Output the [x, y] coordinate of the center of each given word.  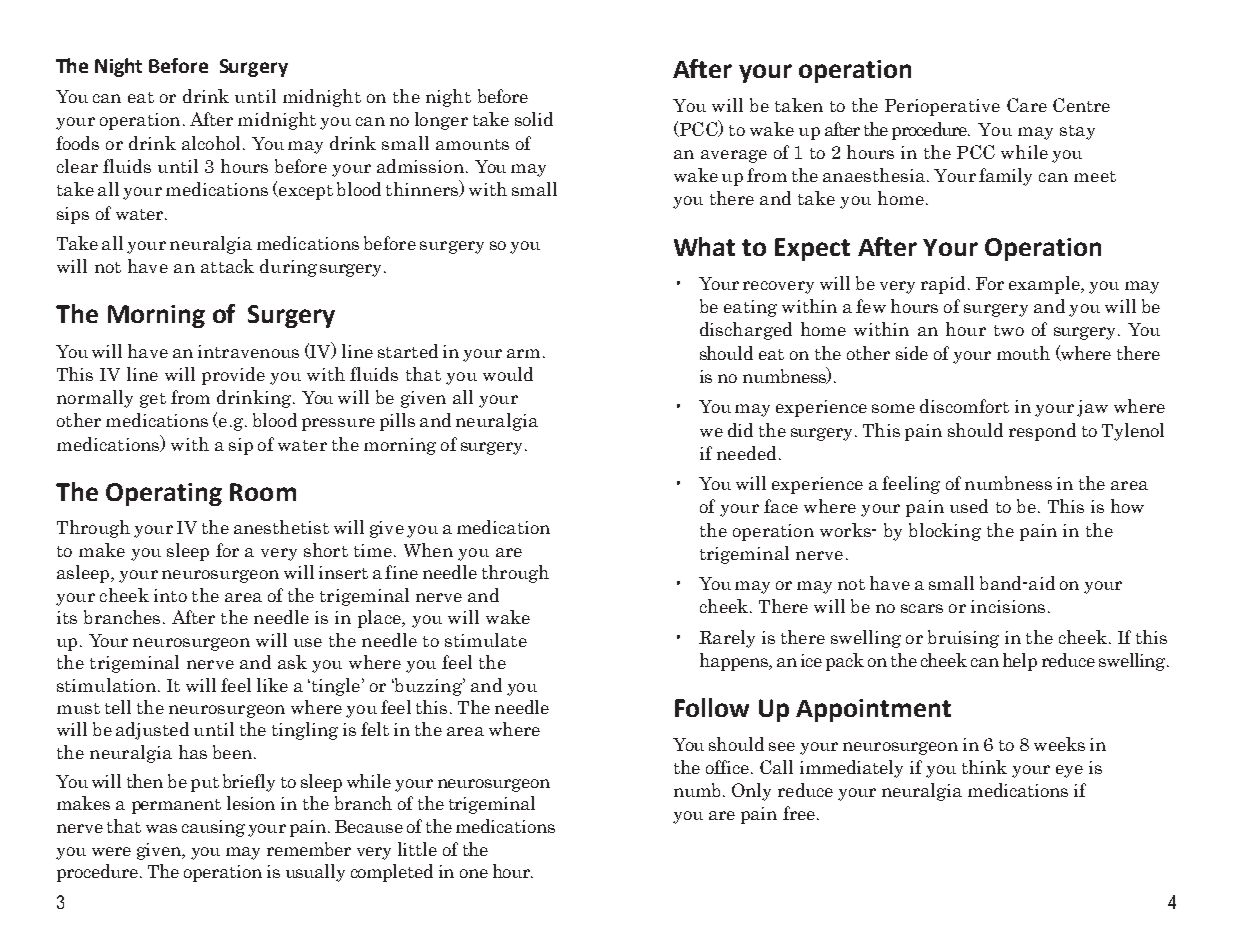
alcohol [211, 143]
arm [523, 353]
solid [534, 119]
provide [233, 376]
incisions [1008, 606]
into [170, 595]
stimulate [486, 640]
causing [213, 828]
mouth [1023, 353]
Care [1027, 105]
